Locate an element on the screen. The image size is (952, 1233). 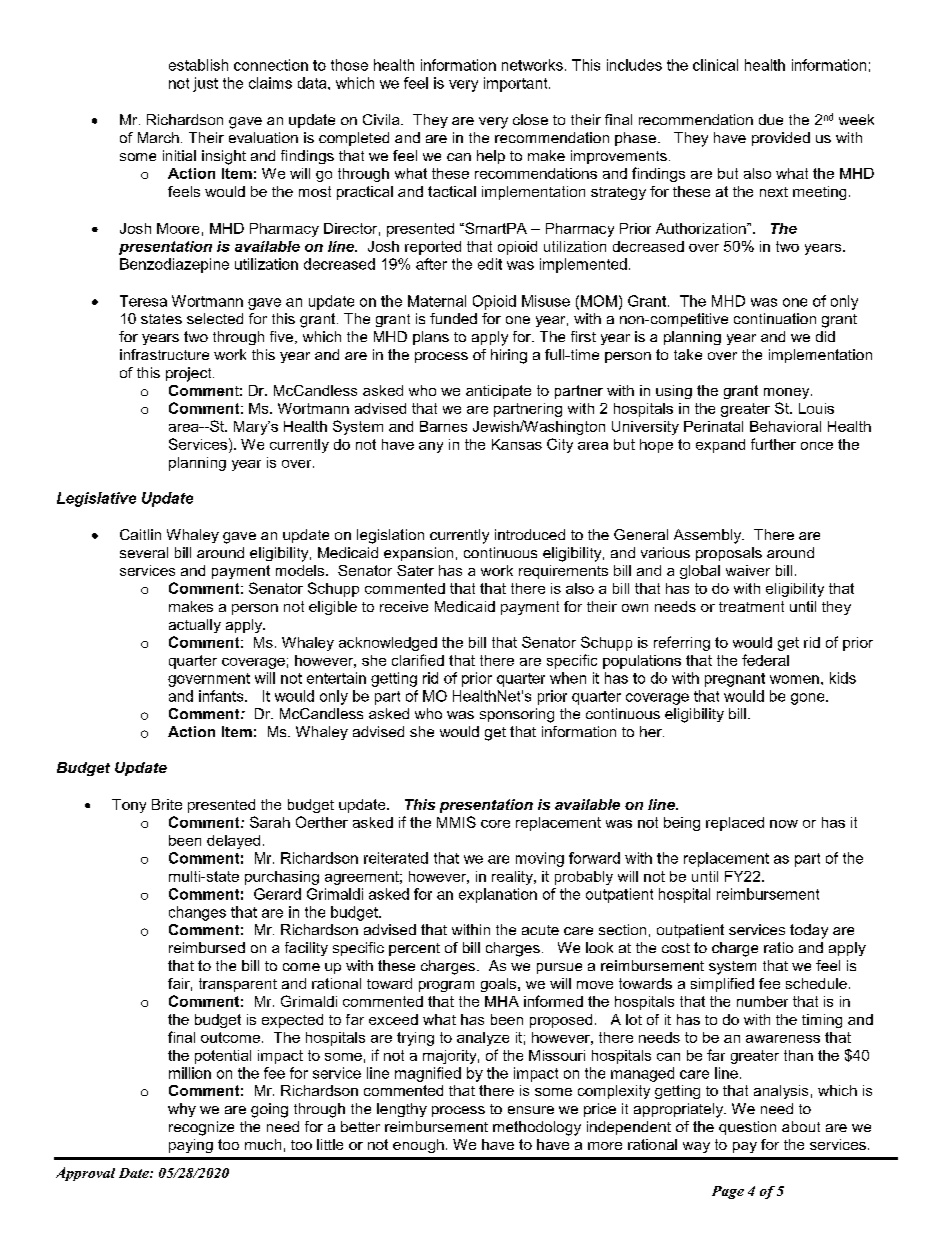
important is located at coordinates (517, 84).
